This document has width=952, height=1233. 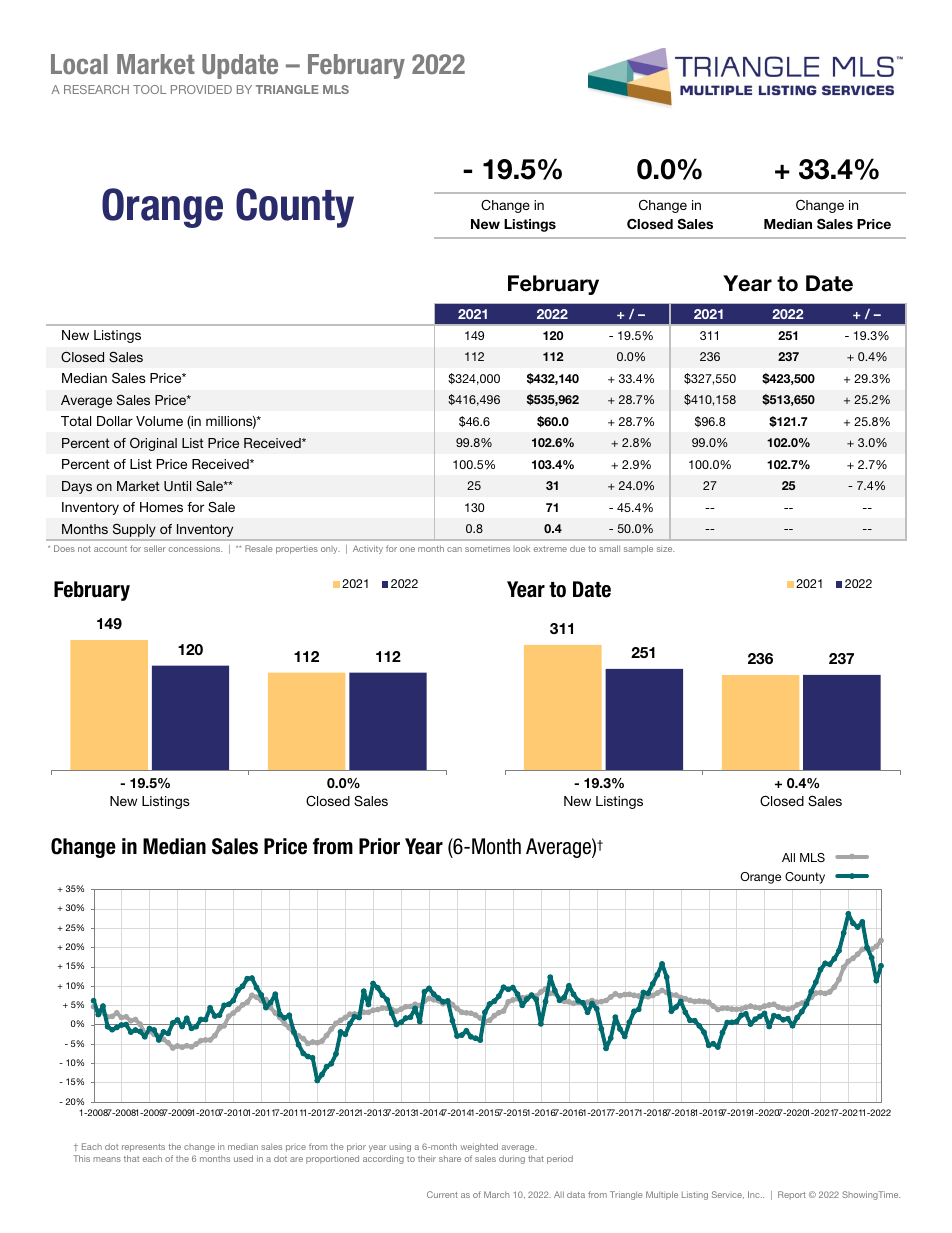 I want to click on PROVIDED, so click(x=201, y=89).
